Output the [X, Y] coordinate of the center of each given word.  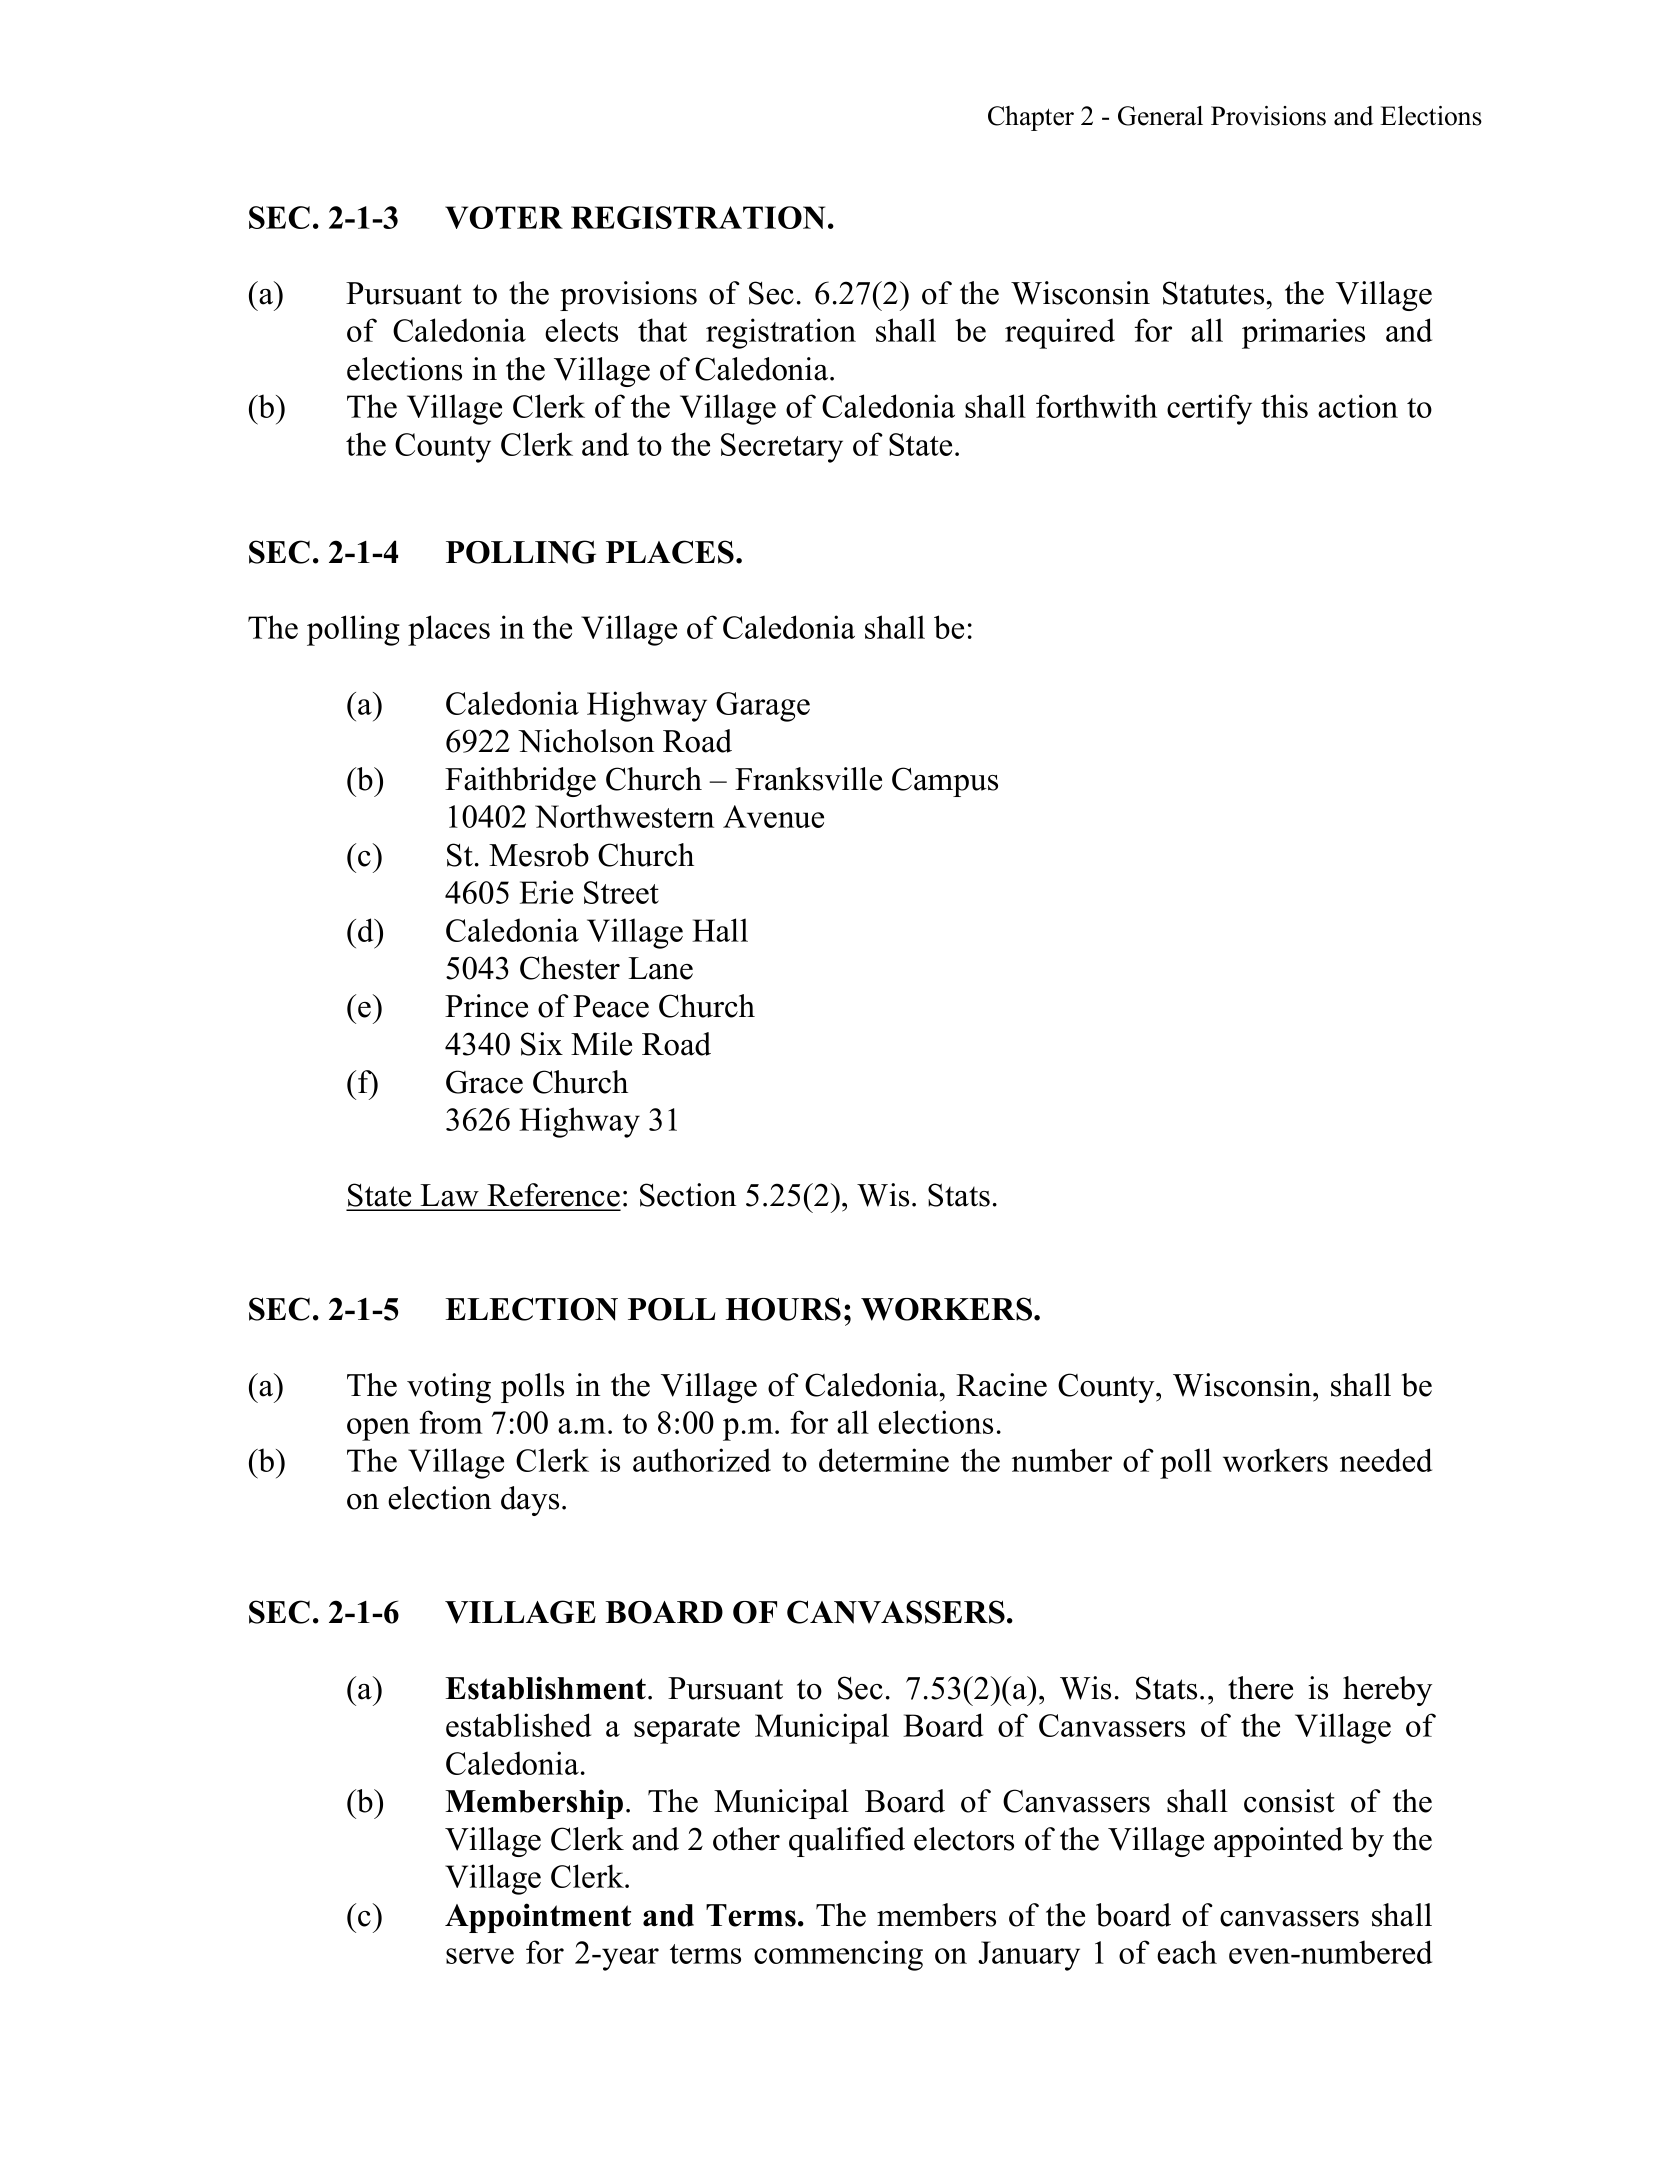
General [1160, 116]
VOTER [504, 217]
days [530, 1501]
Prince [486, 1006]
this [1284, 406]
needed [1386, 1460]
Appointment [538, 1918]
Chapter [1031, 118]
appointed [1278, 1842]
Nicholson [586, 741]
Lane [660, 968]
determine [884, 1460]
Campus [945, 782]
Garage [763, 707]
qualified [847, 1842]
